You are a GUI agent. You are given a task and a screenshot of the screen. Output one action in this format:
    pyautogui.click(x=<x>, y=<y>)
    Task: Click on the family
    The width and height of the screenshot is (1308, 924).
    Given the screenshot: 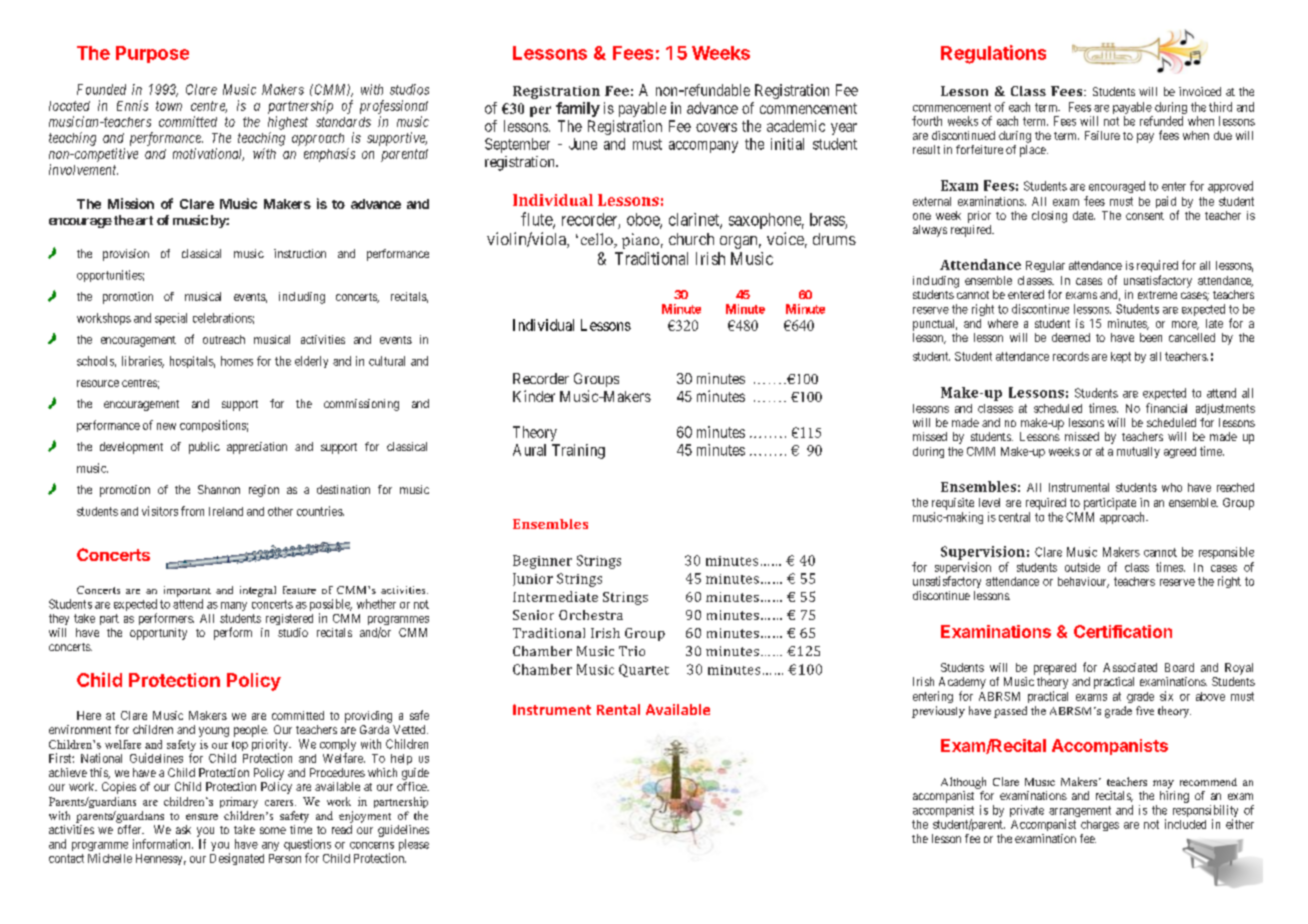 What is the action you would take?
    pyautogui.click(x=578, y=109)
